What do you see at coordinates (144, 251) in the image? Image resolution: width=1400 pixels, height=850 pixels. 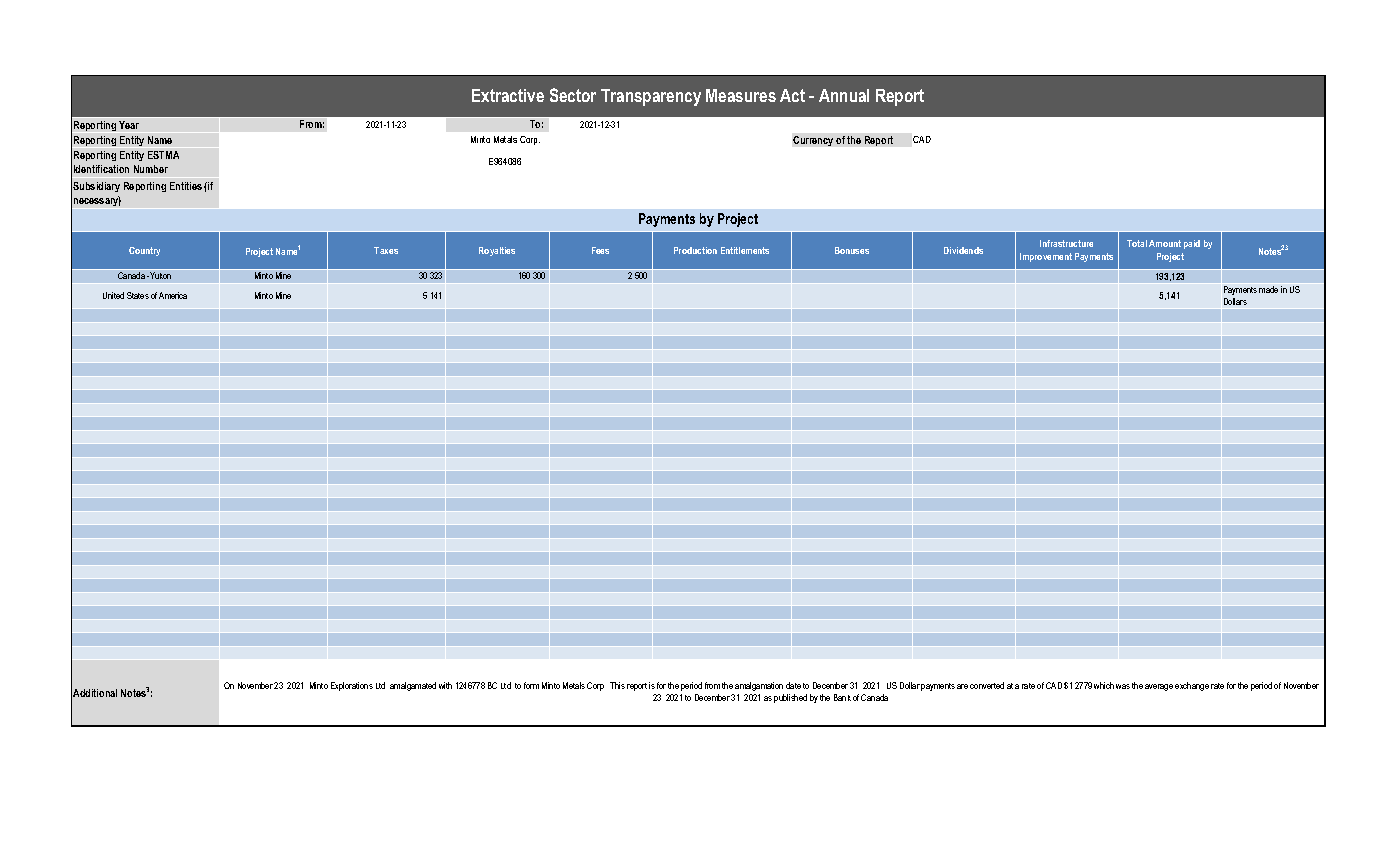 I see `Country` at bounding box center [144, 251].
